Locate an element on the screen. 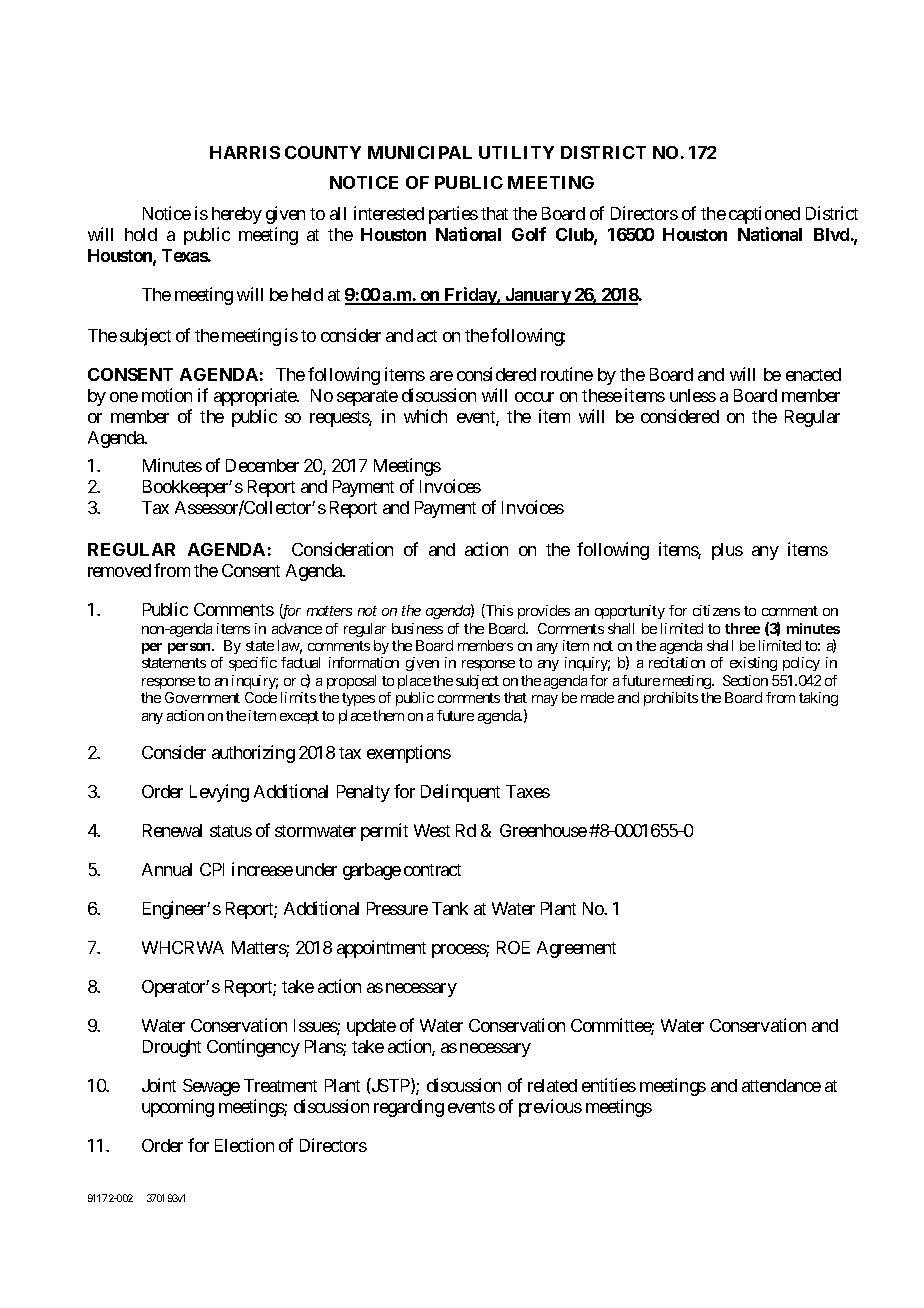  which is located at coordinates (425, 416).
